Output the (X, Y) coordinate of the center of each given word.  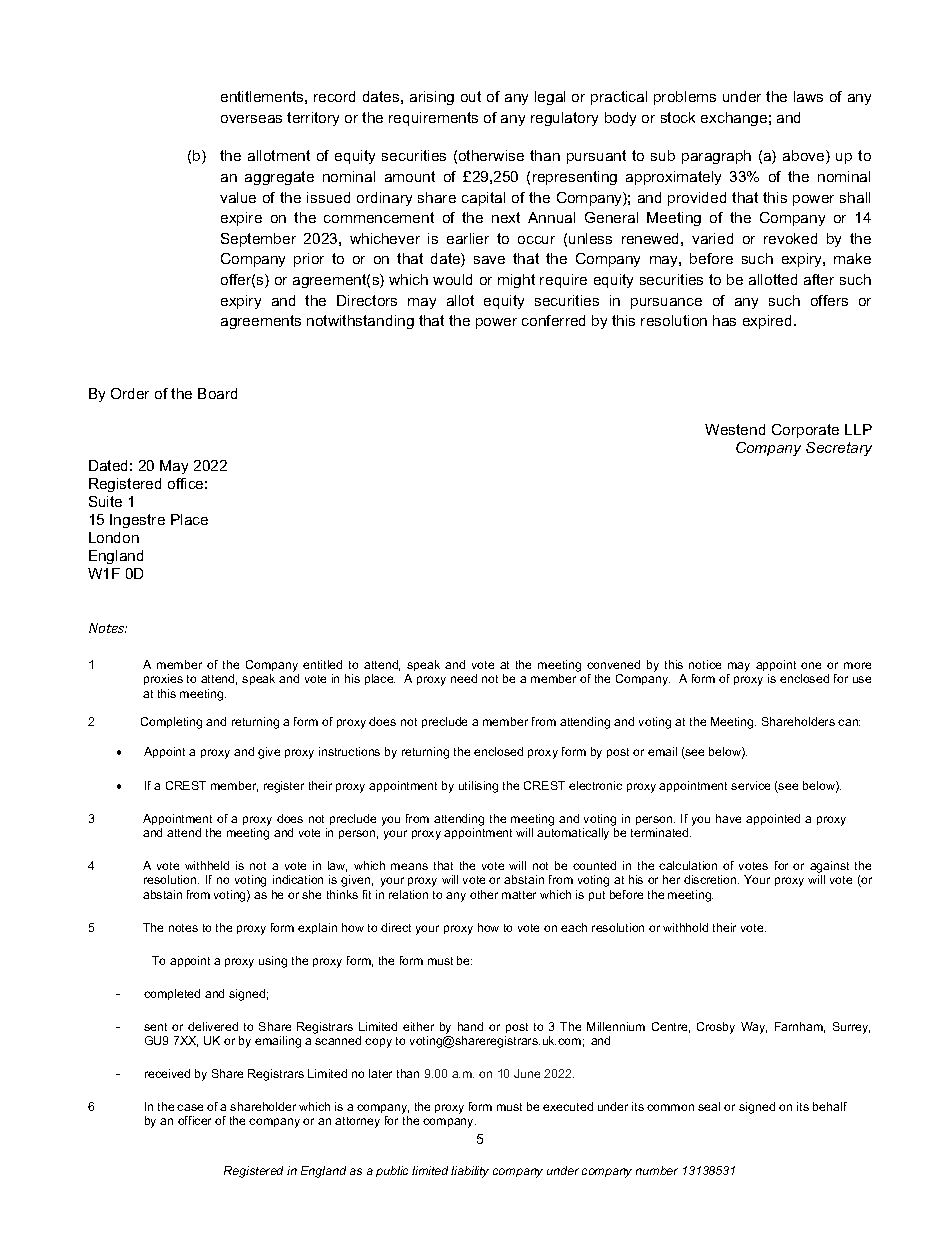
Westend (735, 429)
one (811, 665)
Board (217, 393)
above (805, 157)
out (471, 96)
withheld (207, 865)
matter (519, 895)
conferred (553, 320)
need (464, 678)
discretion (711, 879)
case (190, 1107)
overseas (251, 119)
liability (470, 1172)
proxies (163, 679)
